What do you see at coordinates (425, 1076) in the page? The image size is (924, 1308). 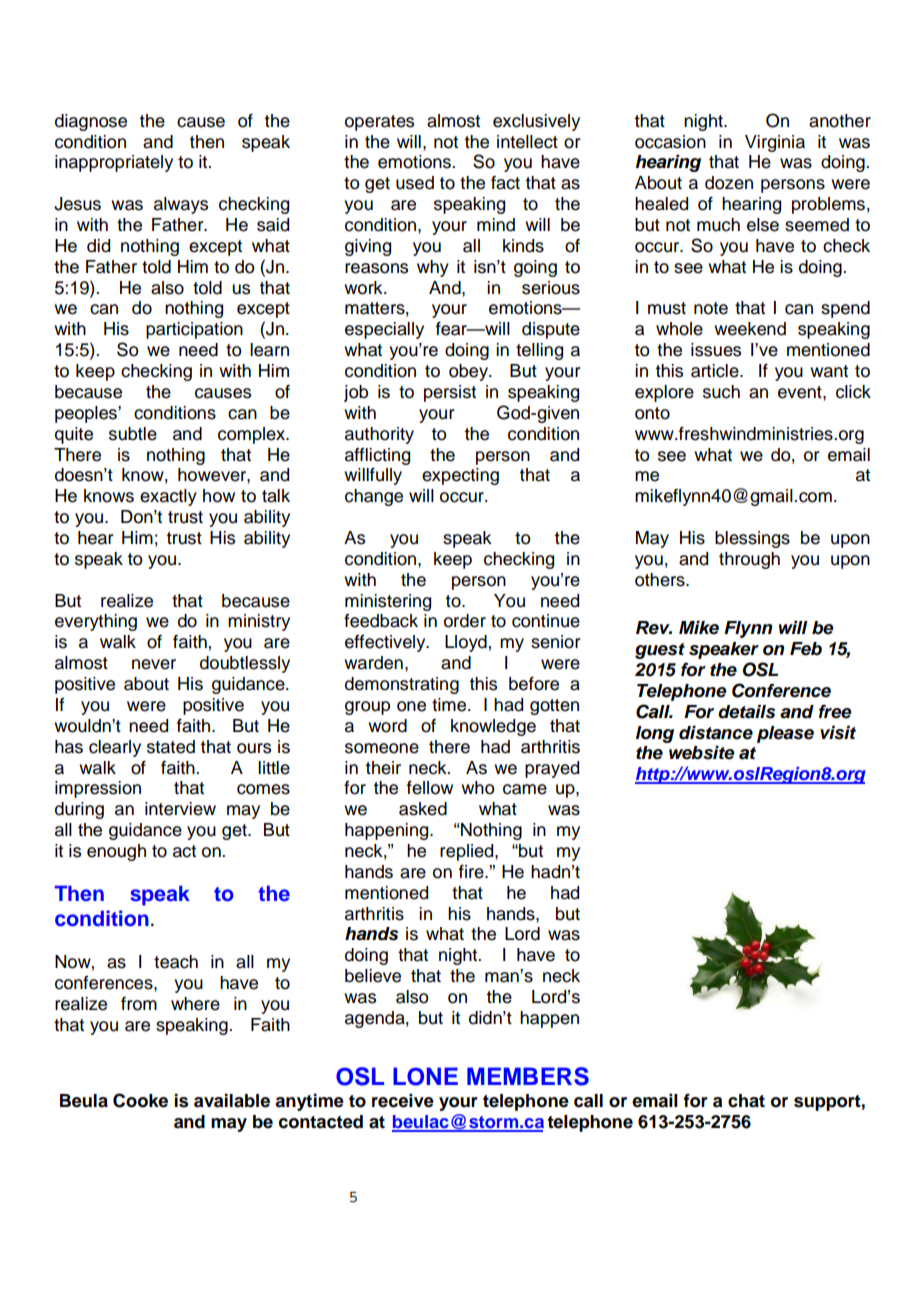 I see `LONE` at bounding box center [425, 1076].
